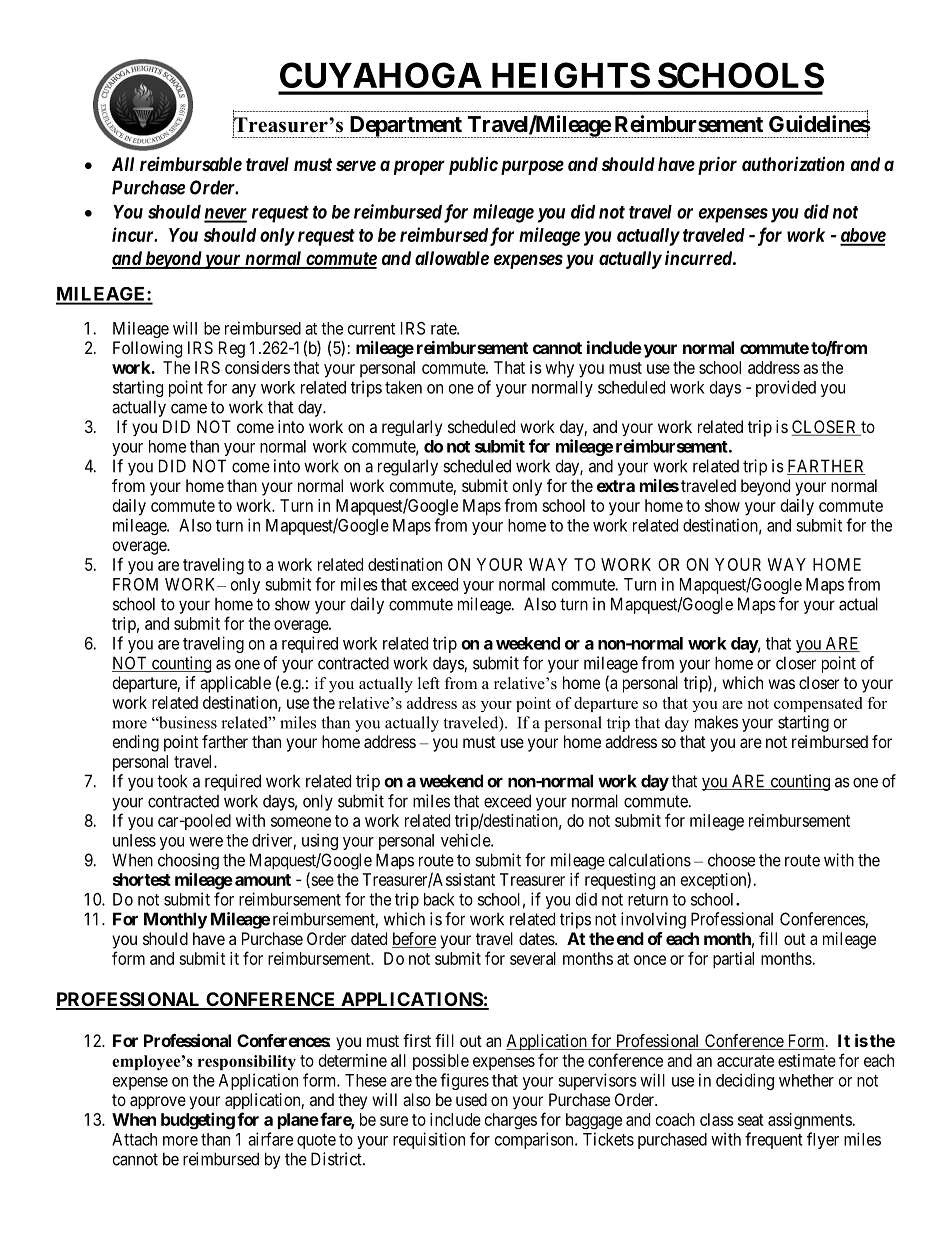 Image resolution: width=952 pixels, height=1233 pixels. What do you see at coordinates (781, 684) in the screenshot?
I see `was` at bounding box center [781, 684].
